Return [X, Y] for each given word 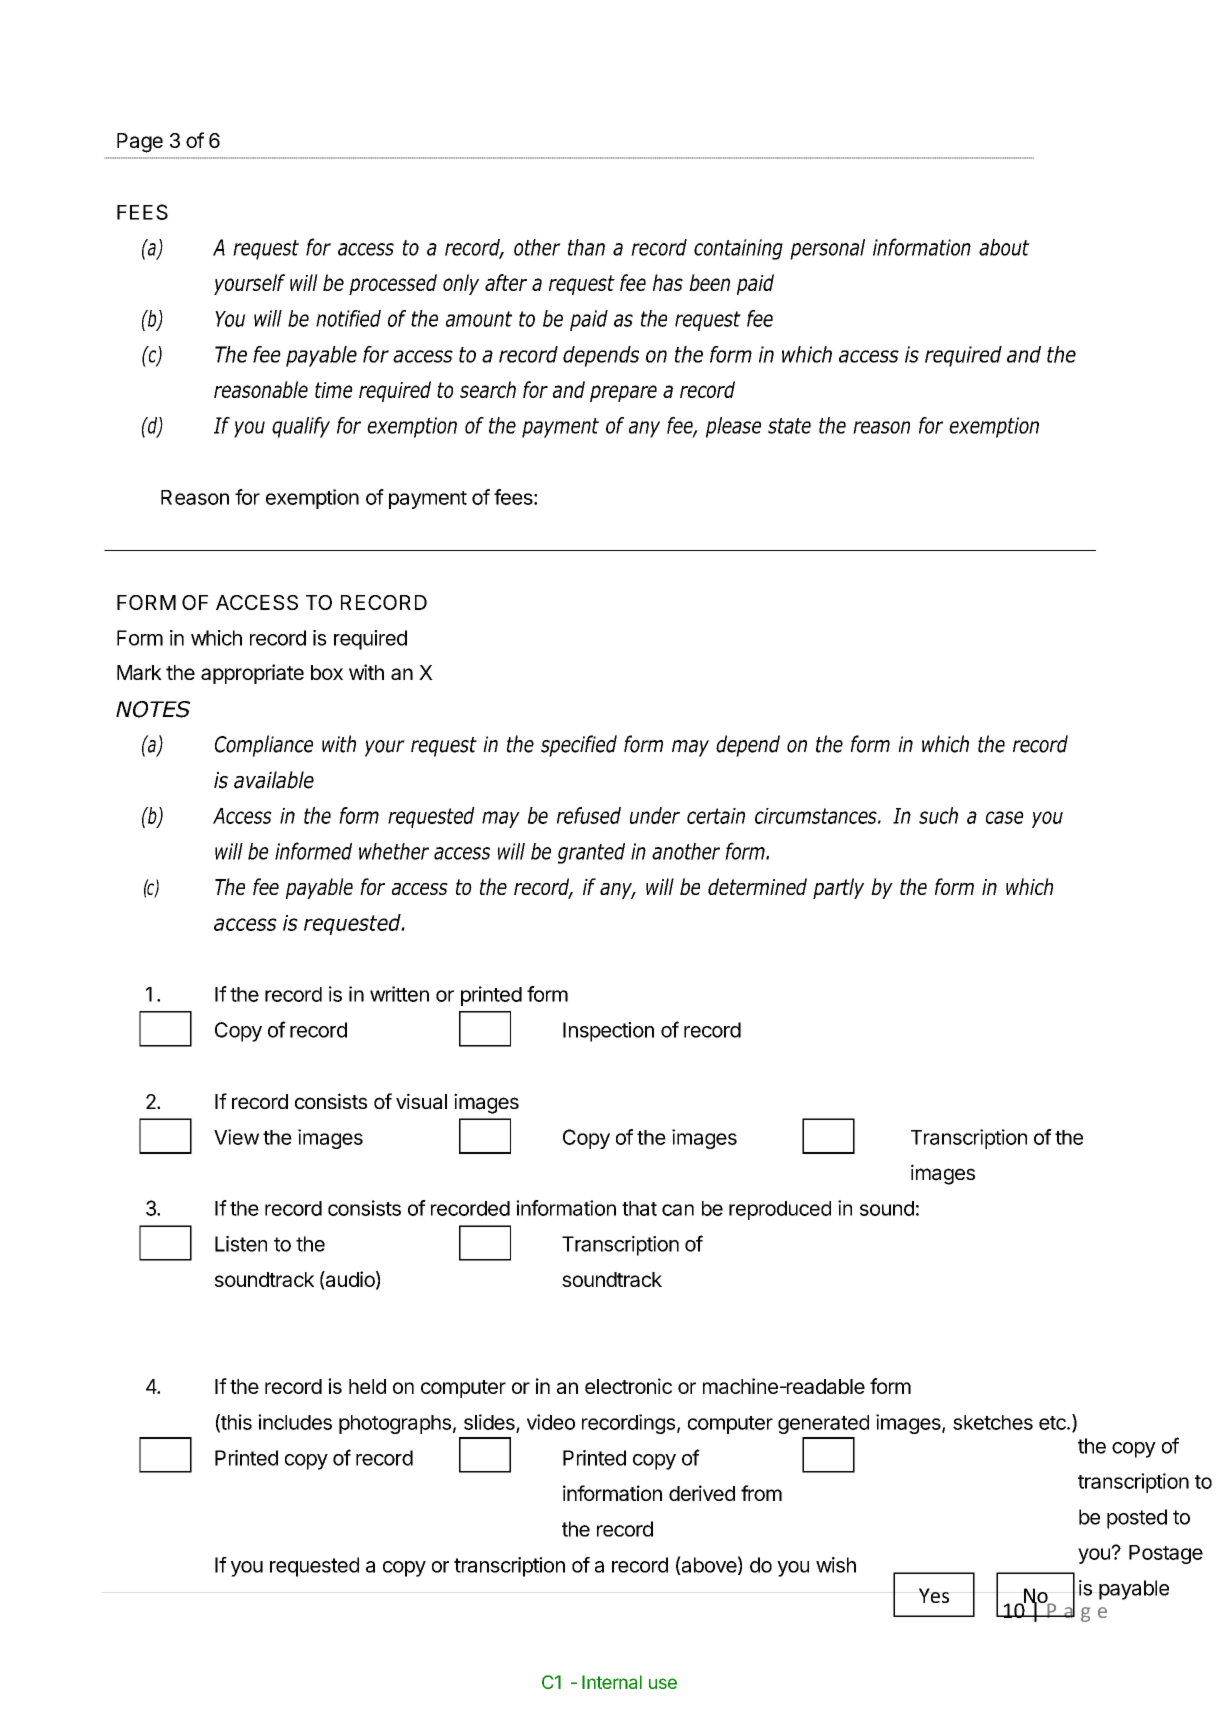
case [1005, 817]
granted [591, 853]
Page [140, 143]
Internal [612, 1682]
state [789, 426]
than [586, 247]
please [733, 427]
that [639, 1208]
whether [394, 851]
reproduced [780, 1210]
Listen [241, 1244]
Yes [934, 1595]
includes [295, 1422]
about [1004, 247]
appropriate [252, 674]
